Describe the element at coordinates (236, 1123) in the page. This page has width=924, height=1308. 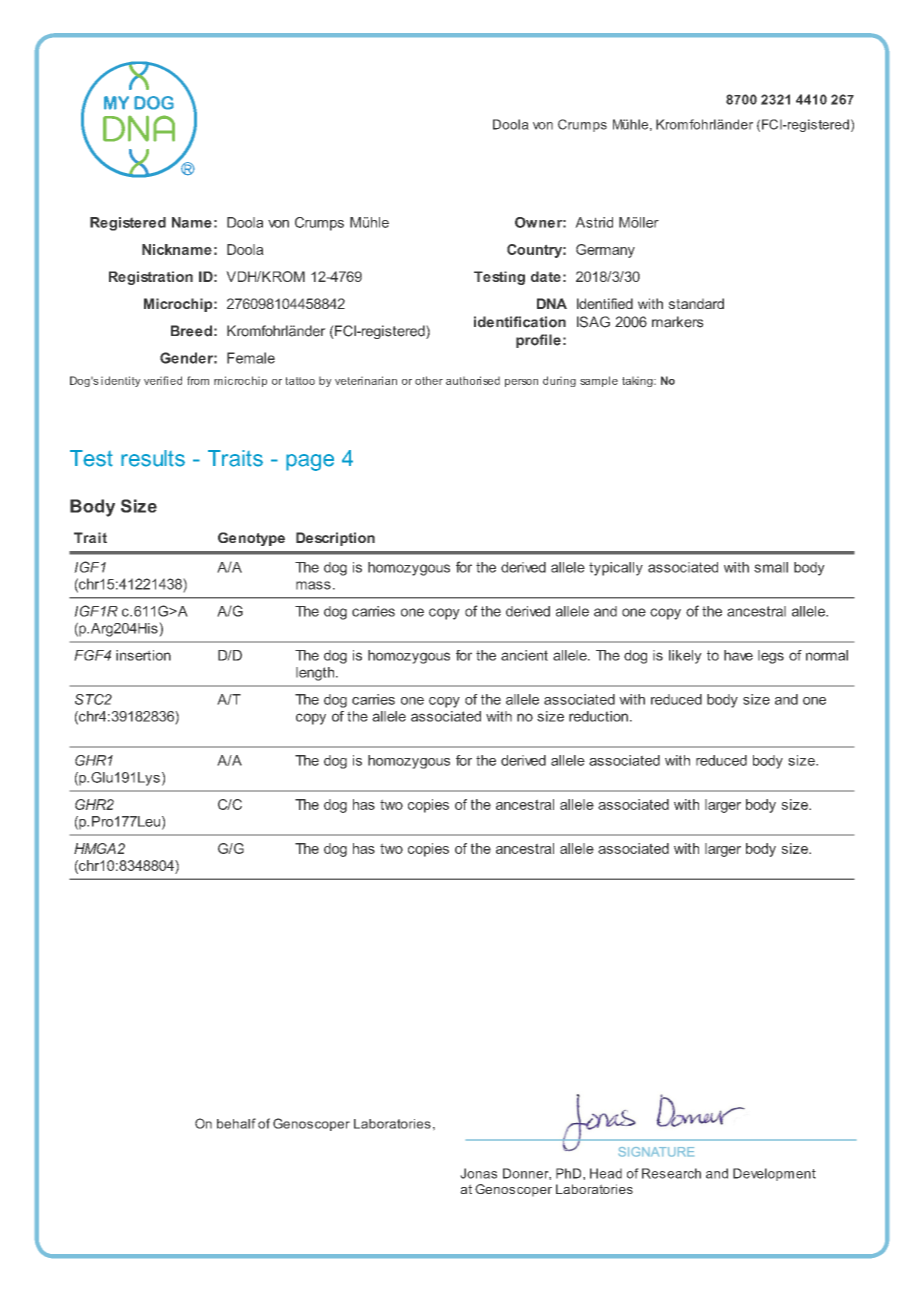
I see `behalf` at that location.
